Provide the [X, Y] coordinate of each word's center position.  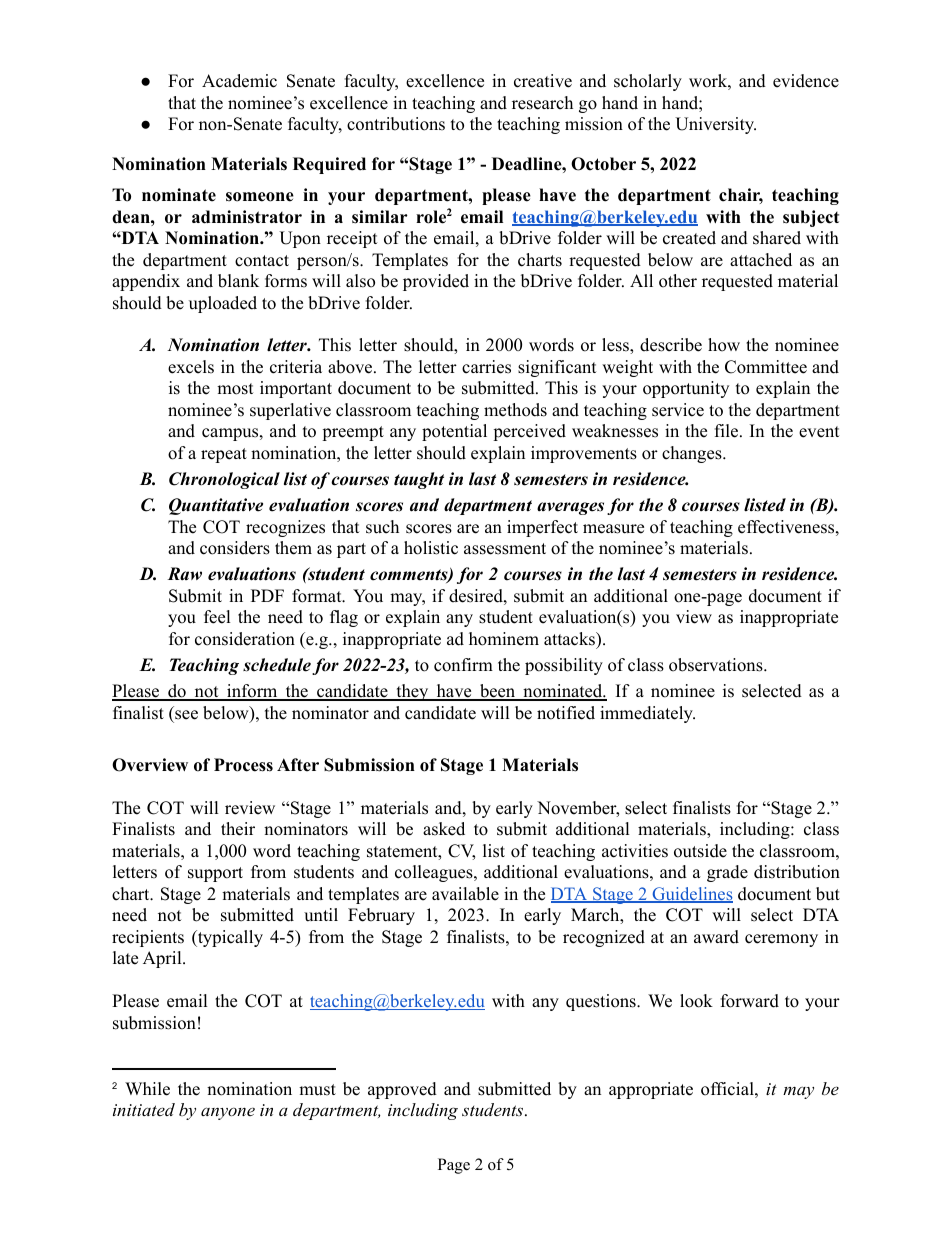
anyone [228, 1113]
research [542, 103]
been [498, 692]
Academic [239, 81]
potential [454, 432]
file [728, 431]
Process [243, 765]
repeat [224, 455]
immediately [647, 714]
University [715, 125]
